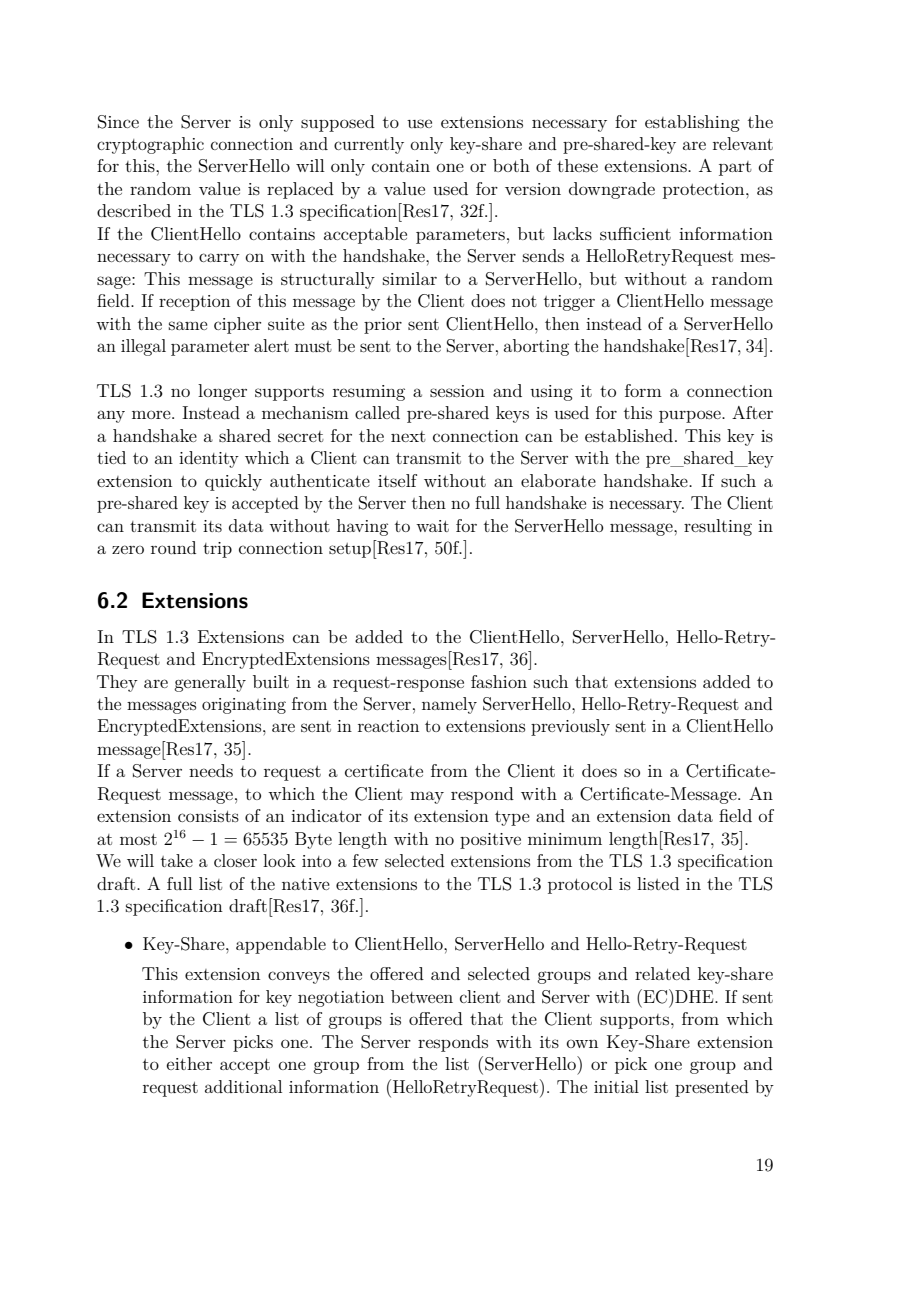 This page has width=924, height=1308. I want to click on wait, so click(432, 526).
